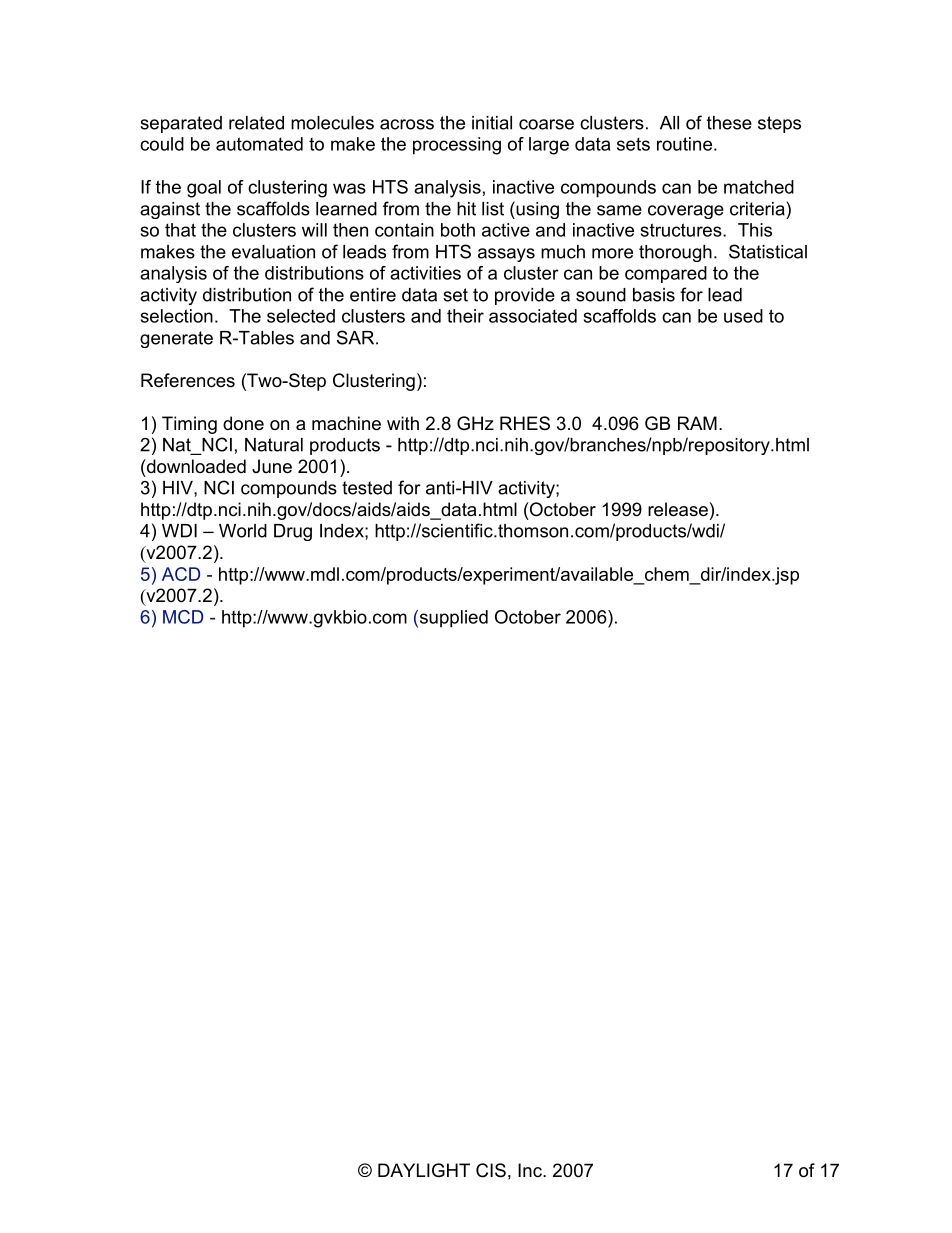  I want to click on automated, so click(259, 144).
